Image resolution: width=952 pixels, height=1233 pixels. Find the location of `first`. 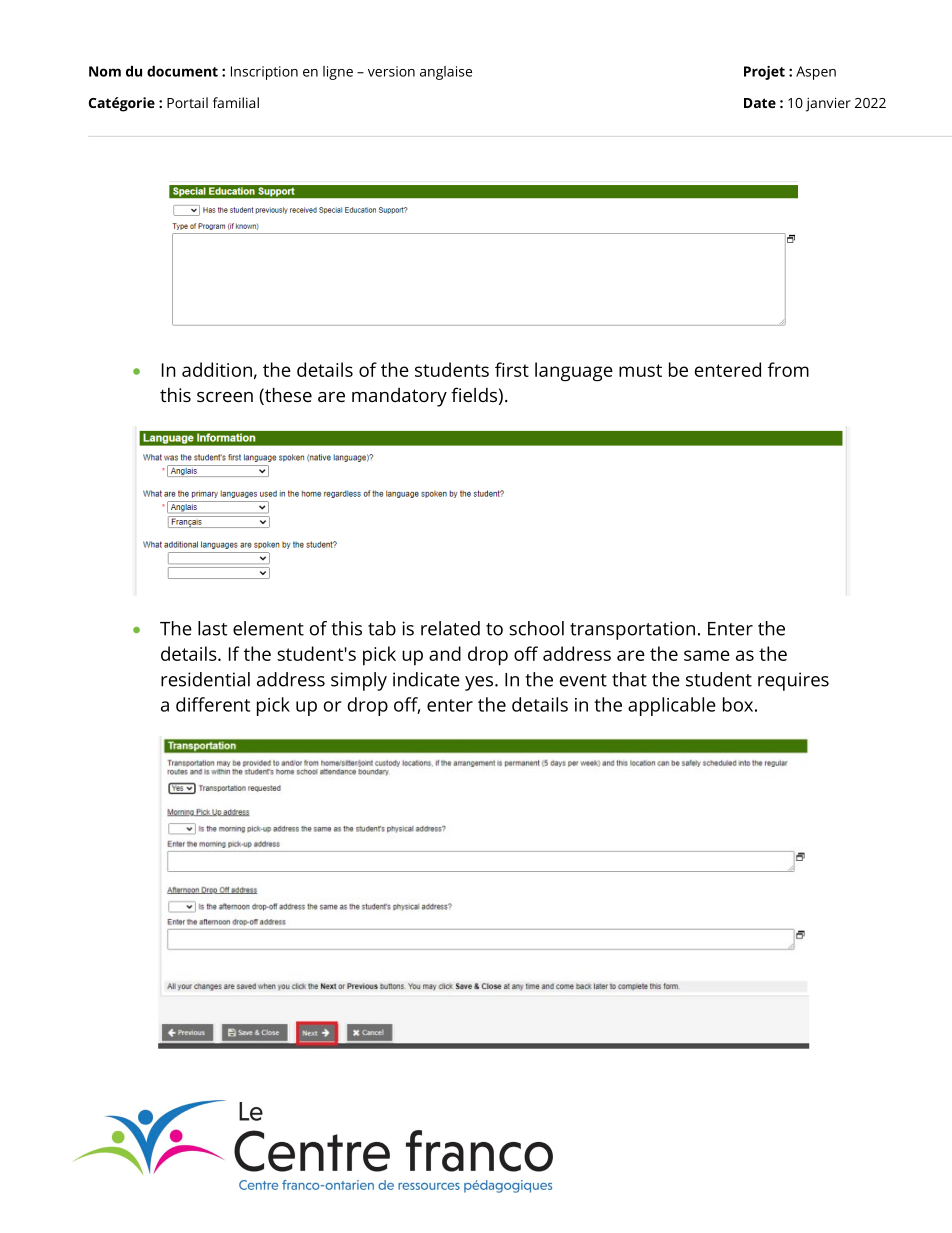

first is located at coordinates (512, 369).
